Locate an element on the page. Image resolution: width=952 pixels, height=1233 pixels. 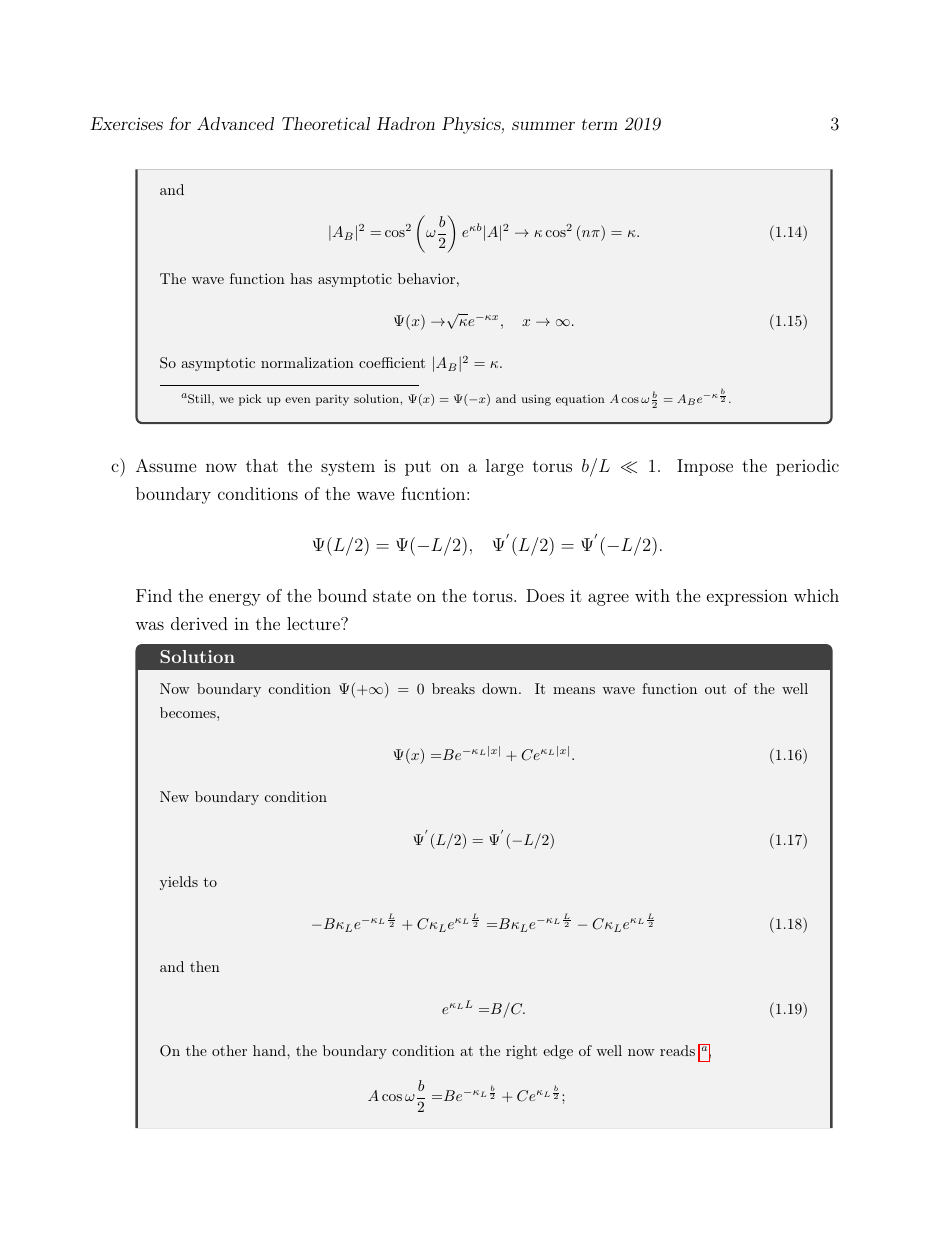
using is located at coordinates (536, 400).
